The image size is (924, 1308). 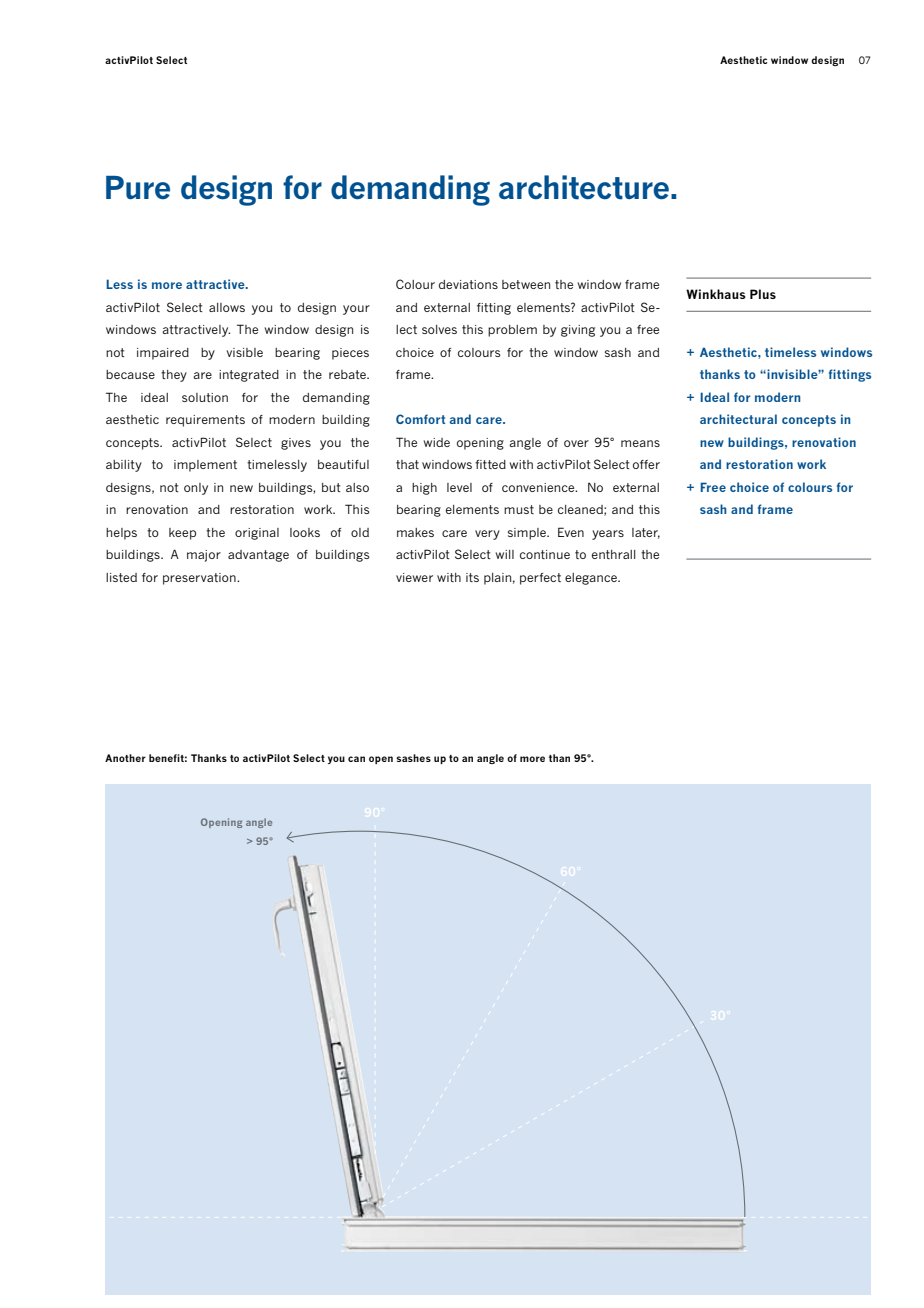 What do you see at coordinates (459, 487) in the screenshot?
I see `level` at bounding box center [459, 487].
